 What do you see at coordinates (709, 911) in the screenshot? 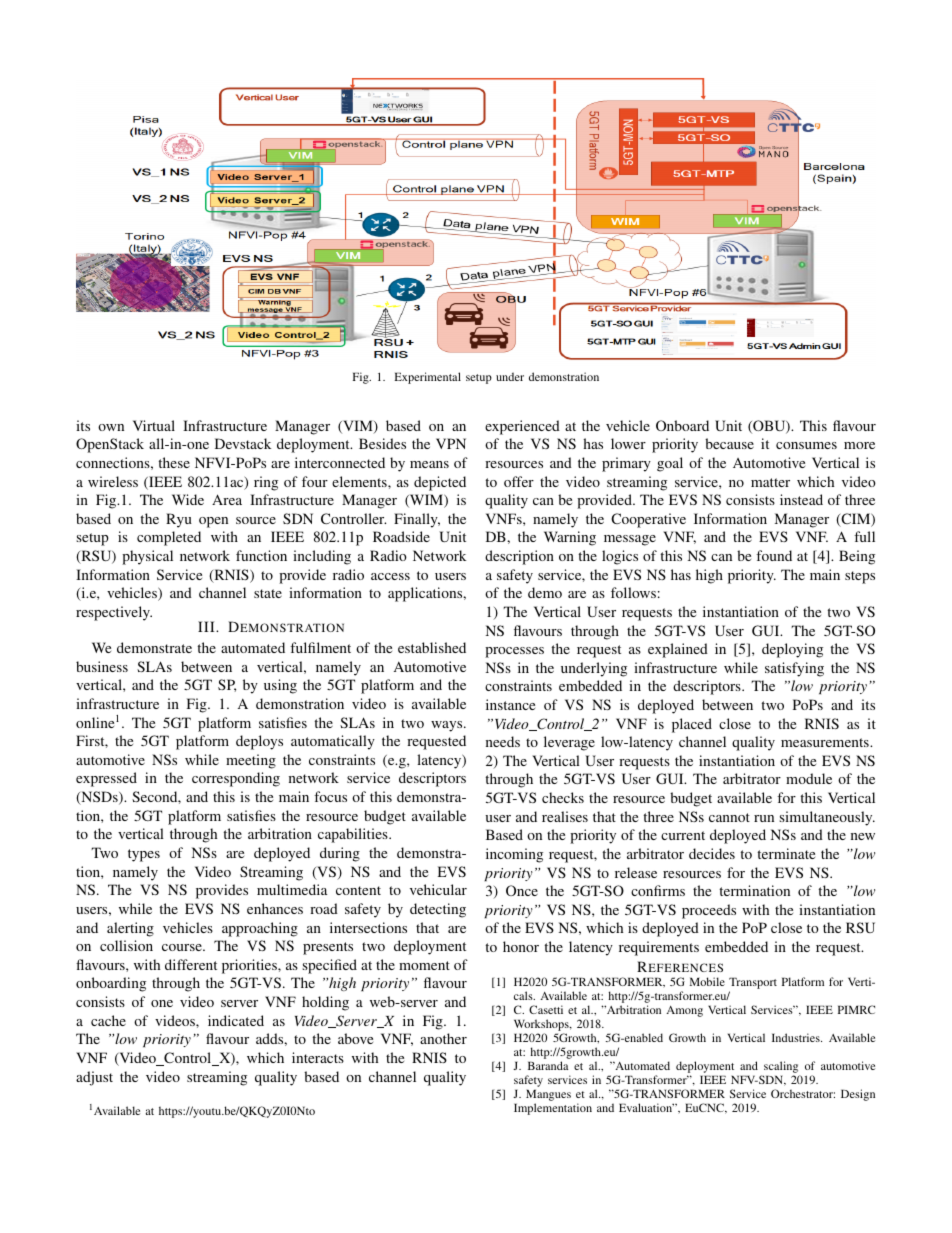
I see `proceeds` at bounding box center [709, 911].
